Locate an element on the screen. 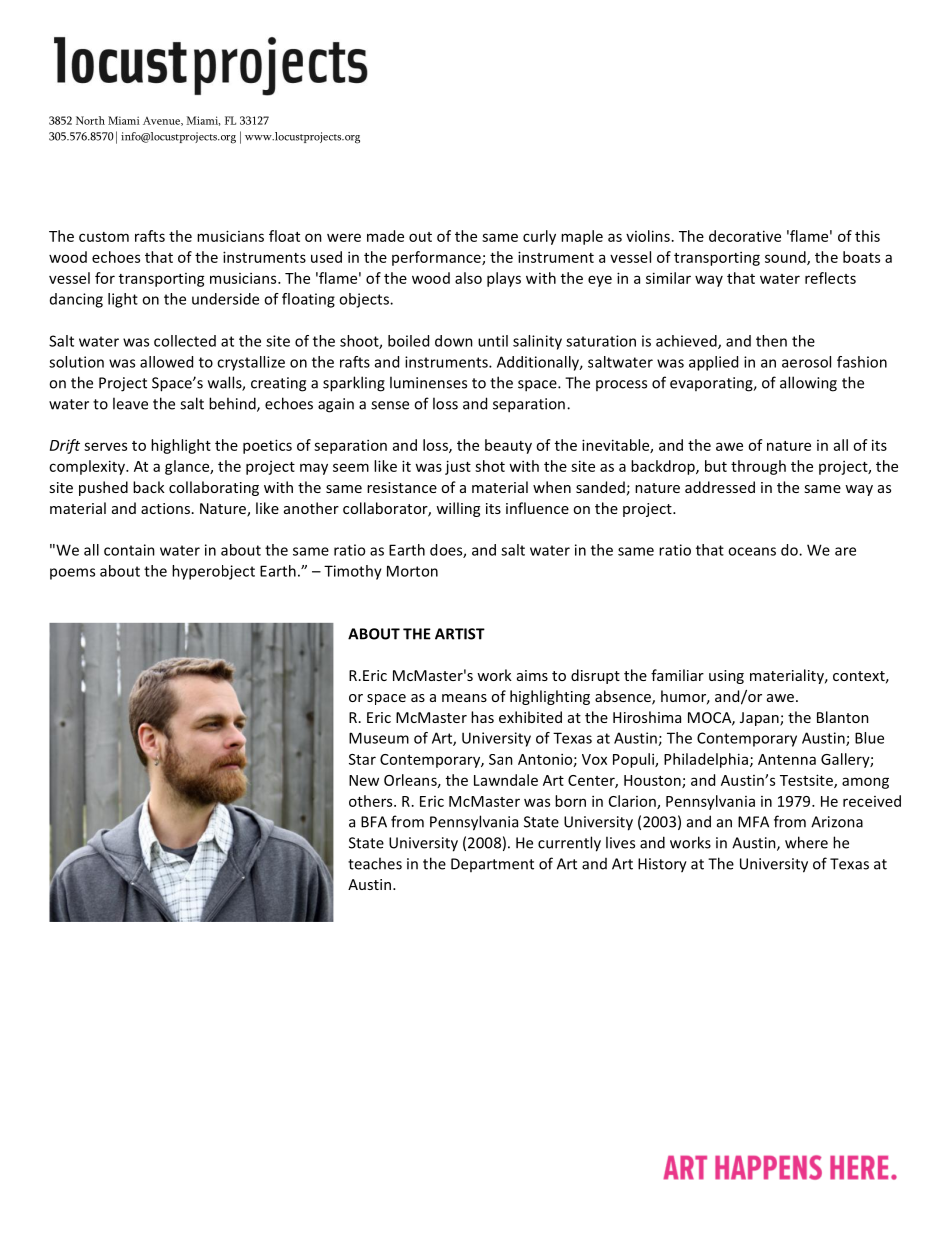  North is located at coordinates (90, 120).
